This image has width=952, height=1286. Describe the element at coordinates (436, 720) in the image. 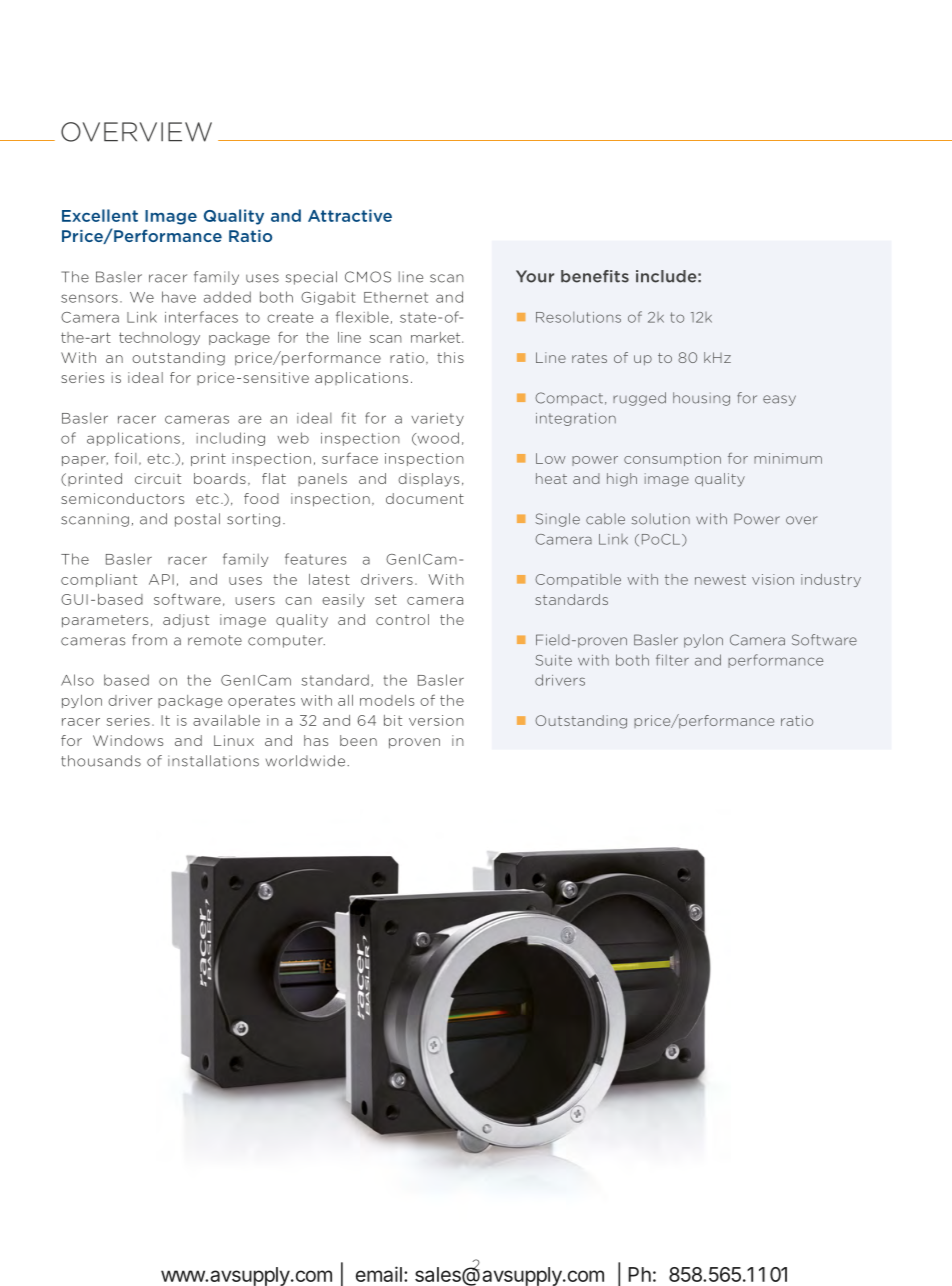

I see `version` at that location.
